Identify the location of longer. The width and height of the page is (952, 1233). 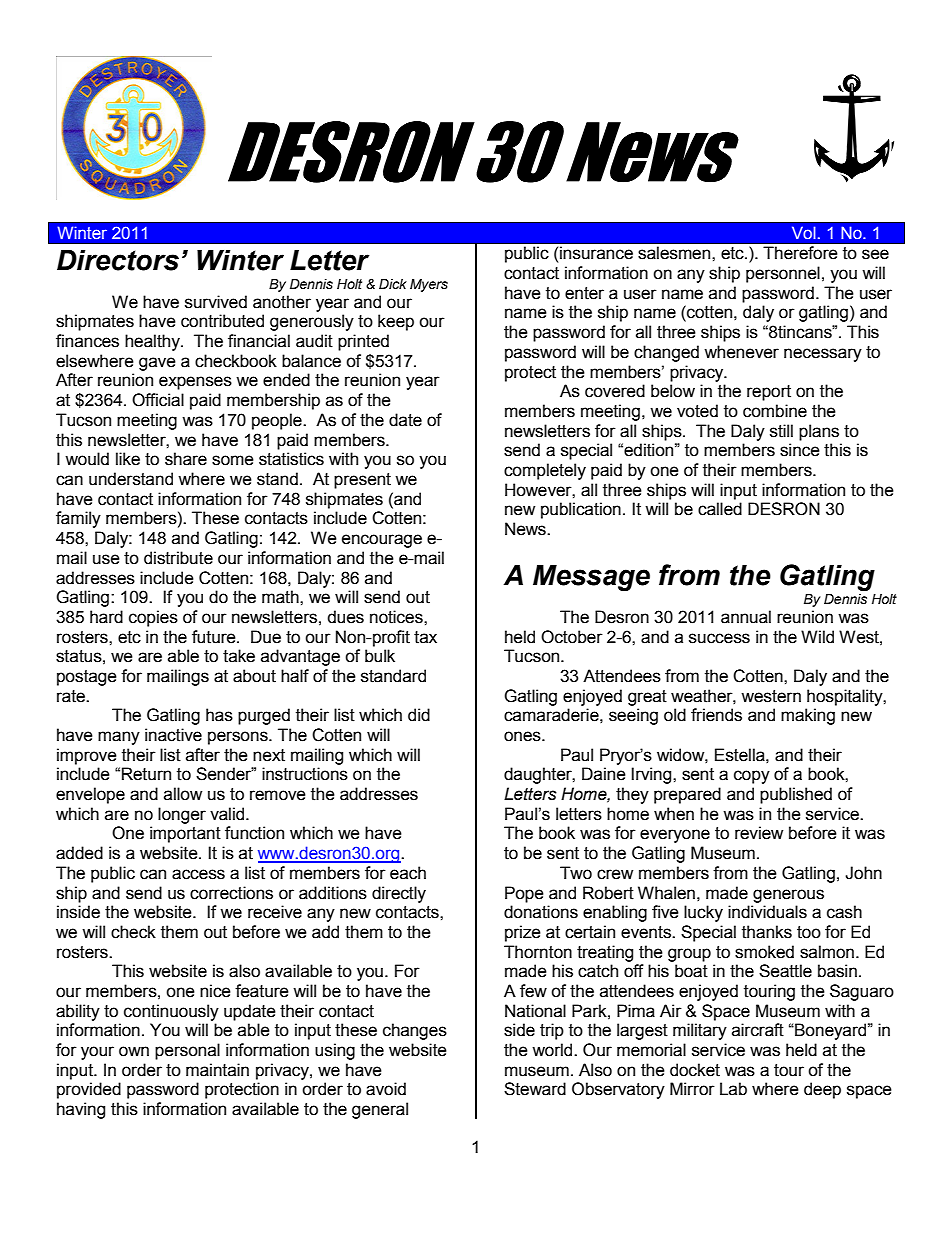
(182, 815).
